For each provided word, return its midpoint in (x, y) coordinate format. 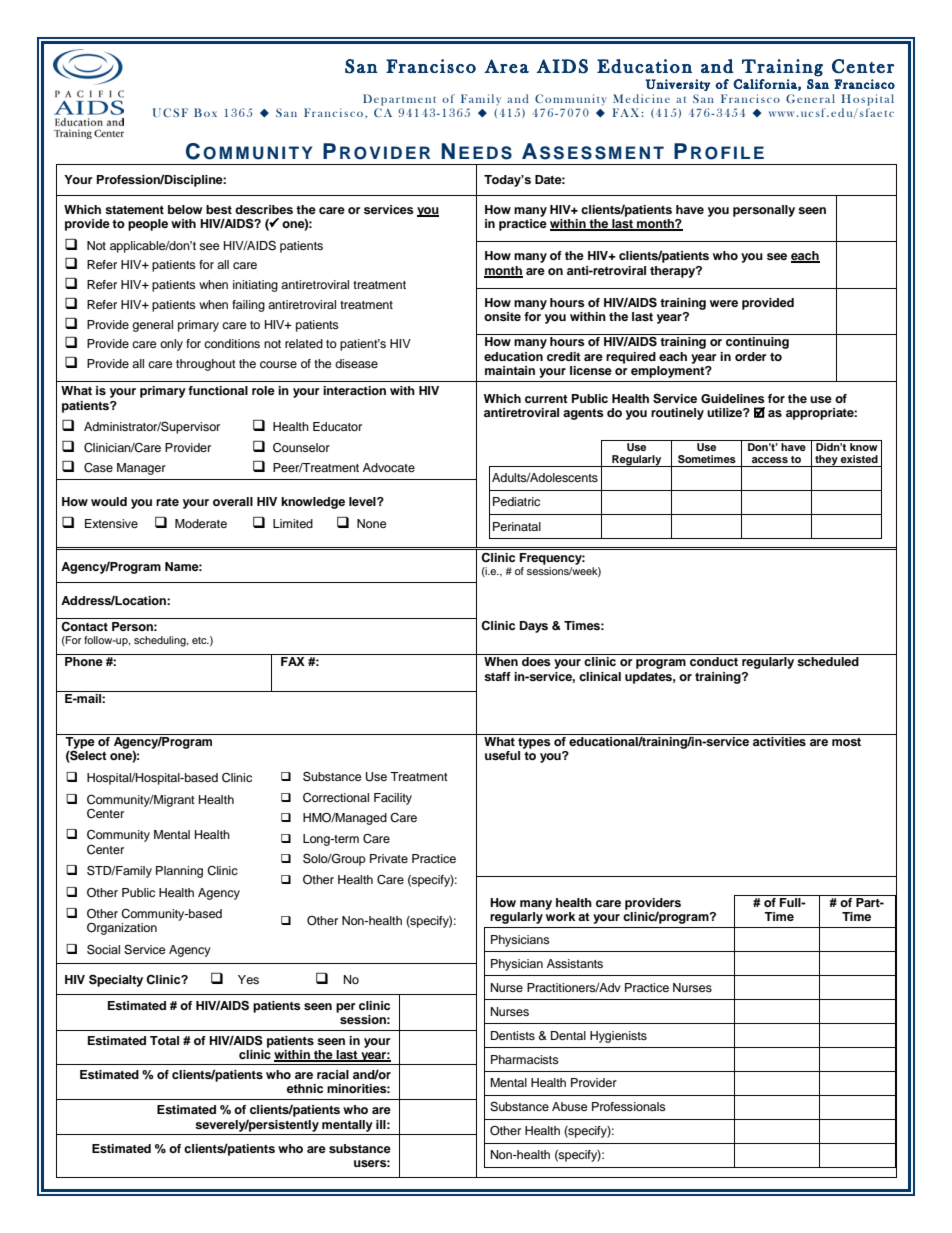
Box (205, 112)
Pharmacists (525, 1059)
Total (164, 1040)
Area (506, 66)
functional (218, 390)
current (546, 399)
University (678, 85)
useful (502, 755)
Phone (84, 661)
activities (779, 740)
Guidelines (733, 399)
